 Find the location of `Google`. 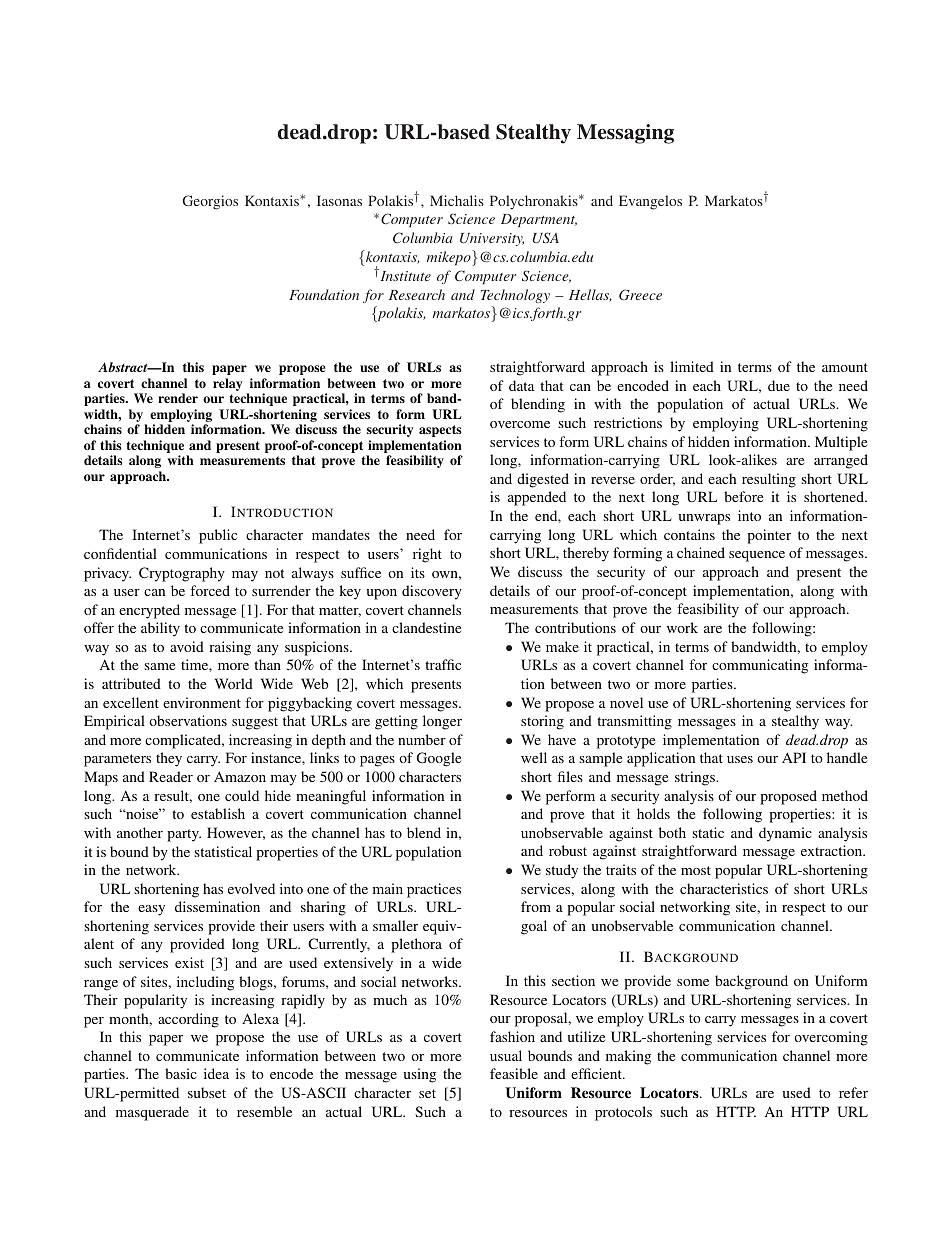

Google is located at coordinates (439, 759).
